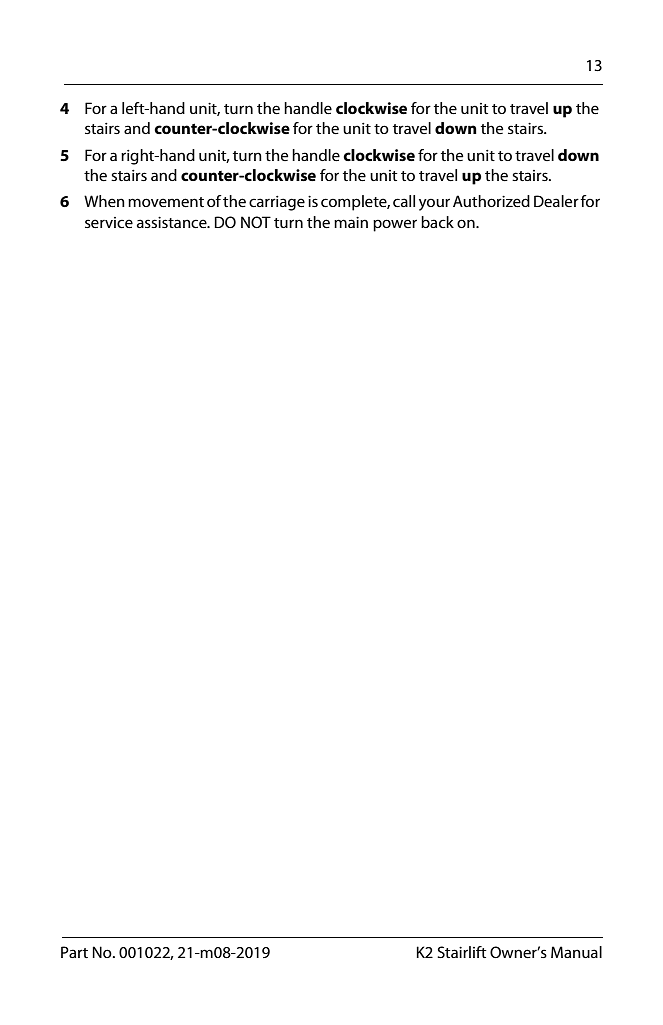  I want to click on your, so click(434, 204).
